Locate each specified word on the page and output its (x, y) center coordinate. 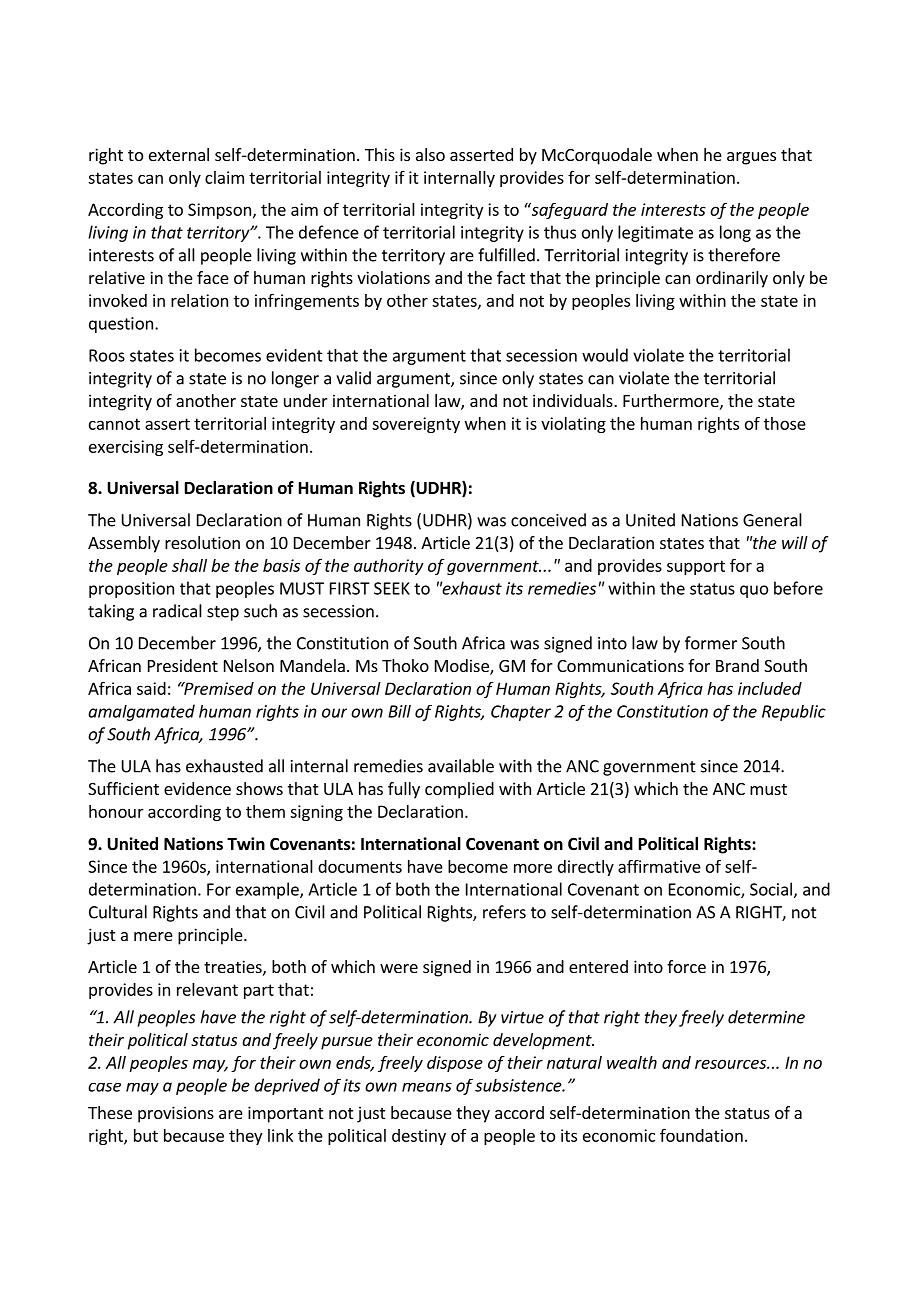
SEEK (392, 588)
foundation (701, 1135)
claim (224, 177)
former (711, 643)
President (183, 665)
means (427, 1087)
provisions (176, 1114)
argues (751, 158)
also (430, 154)
